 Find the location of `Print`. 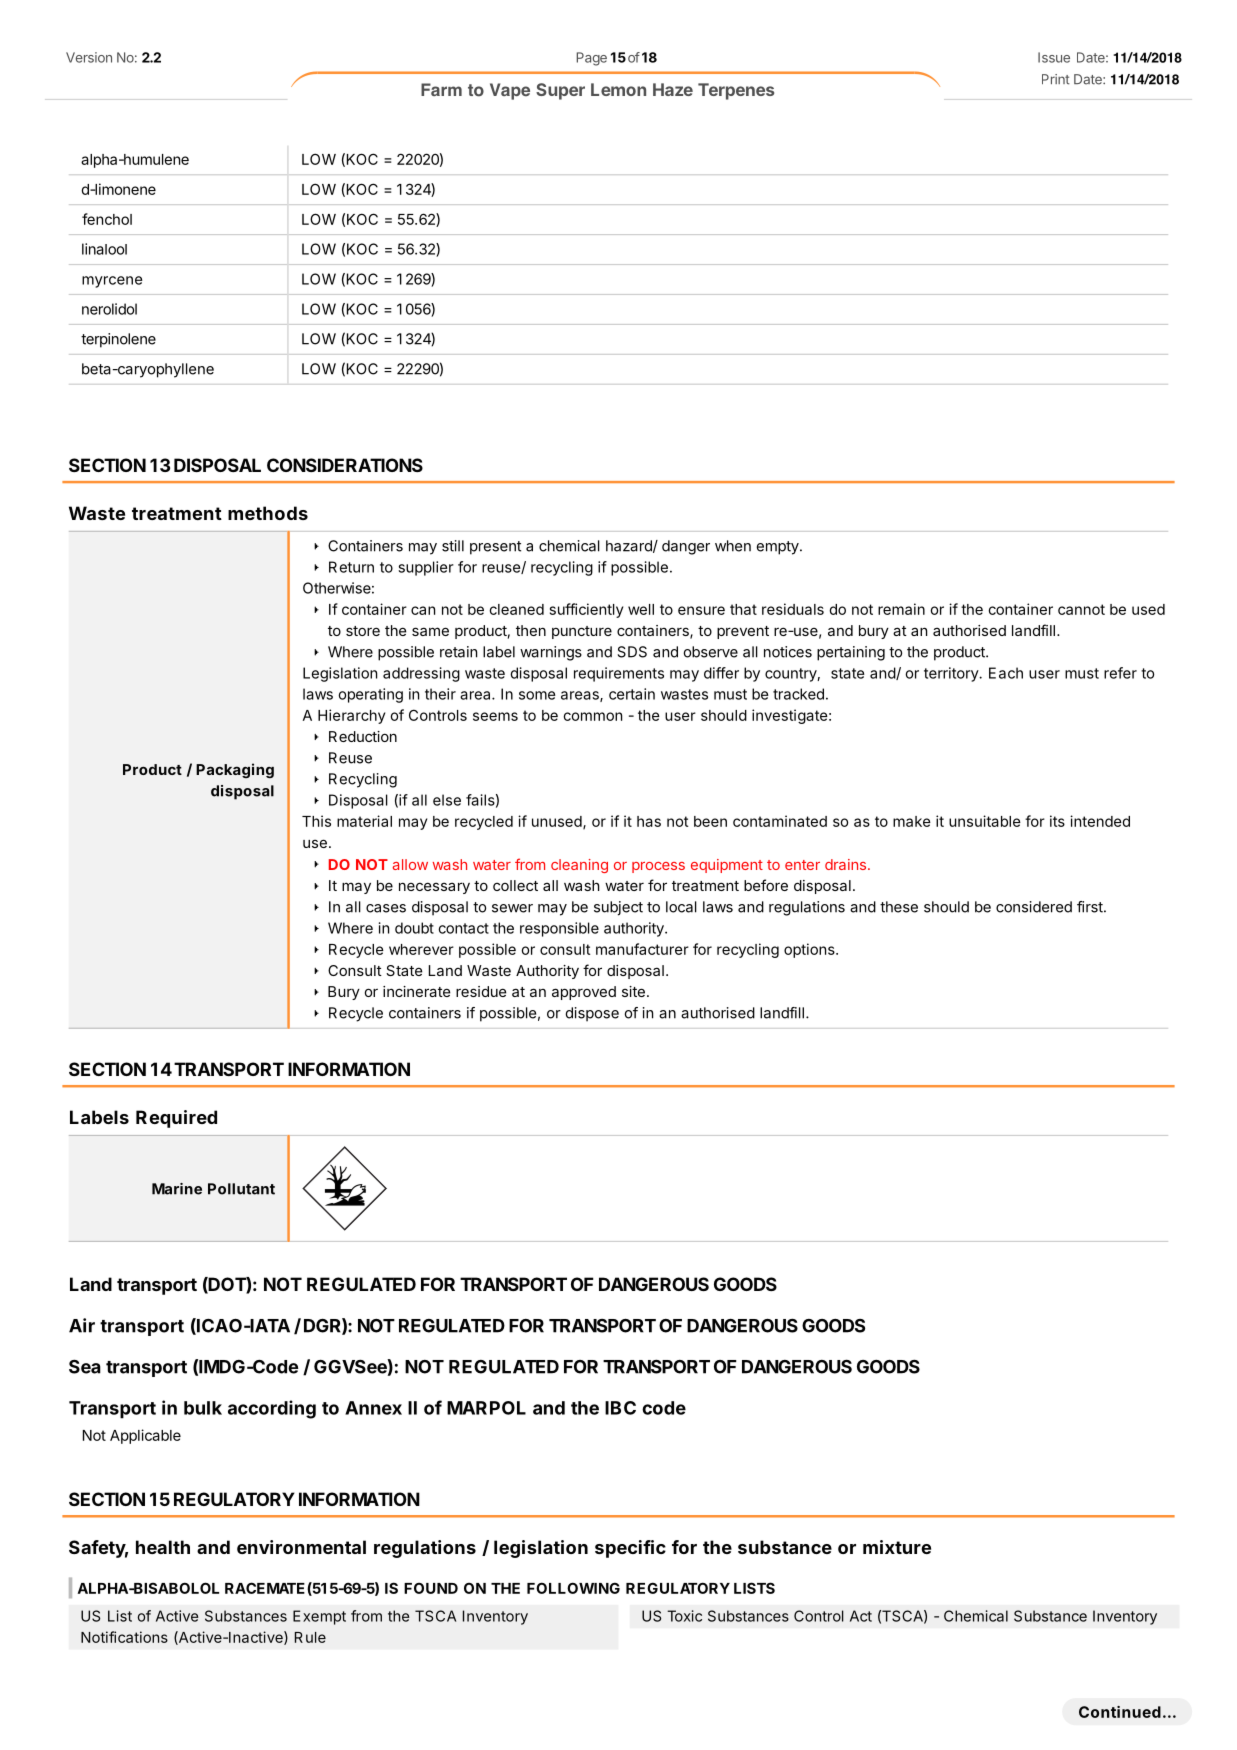

Print is located at coordinates (1056, 79).
